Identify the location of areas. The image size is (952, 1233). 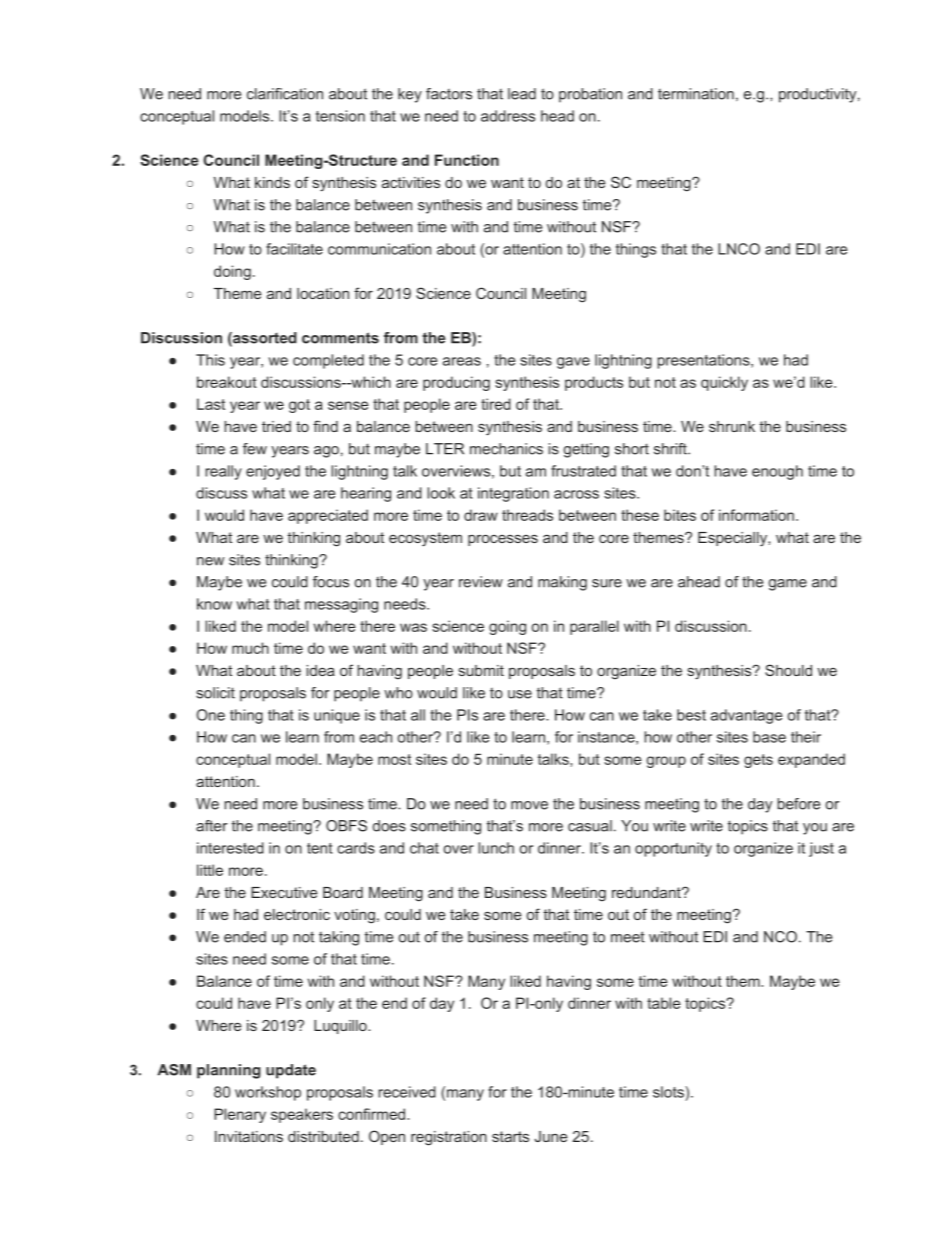
(462, 361).
